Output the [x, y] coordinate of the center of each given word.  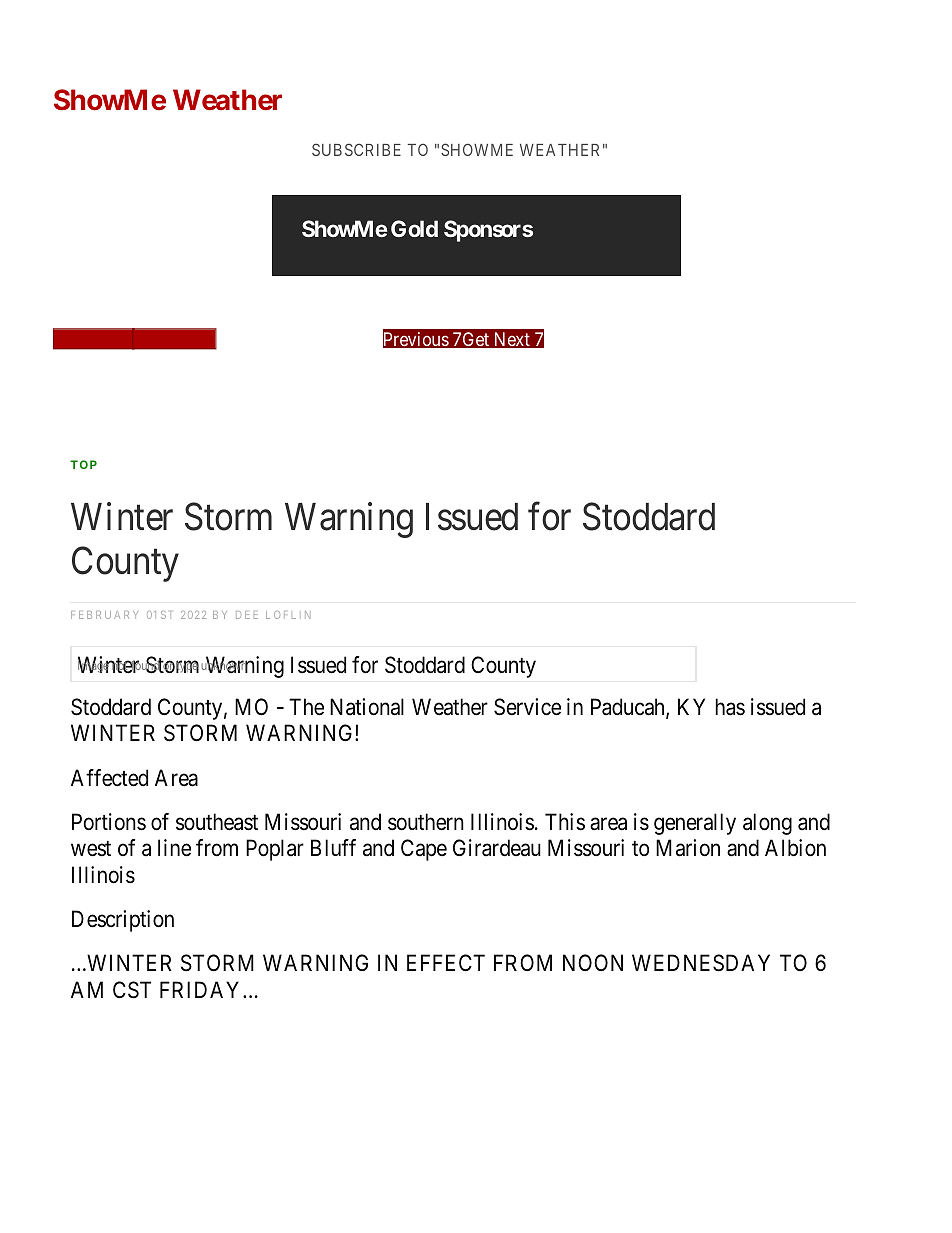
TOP [83, 464]
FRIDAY [202, 989]
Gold [414, 228]
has [730, 707]
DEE [247, 615]
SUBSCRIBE [356, 149]
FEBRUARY [104, 615]
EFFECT [446, 962]
